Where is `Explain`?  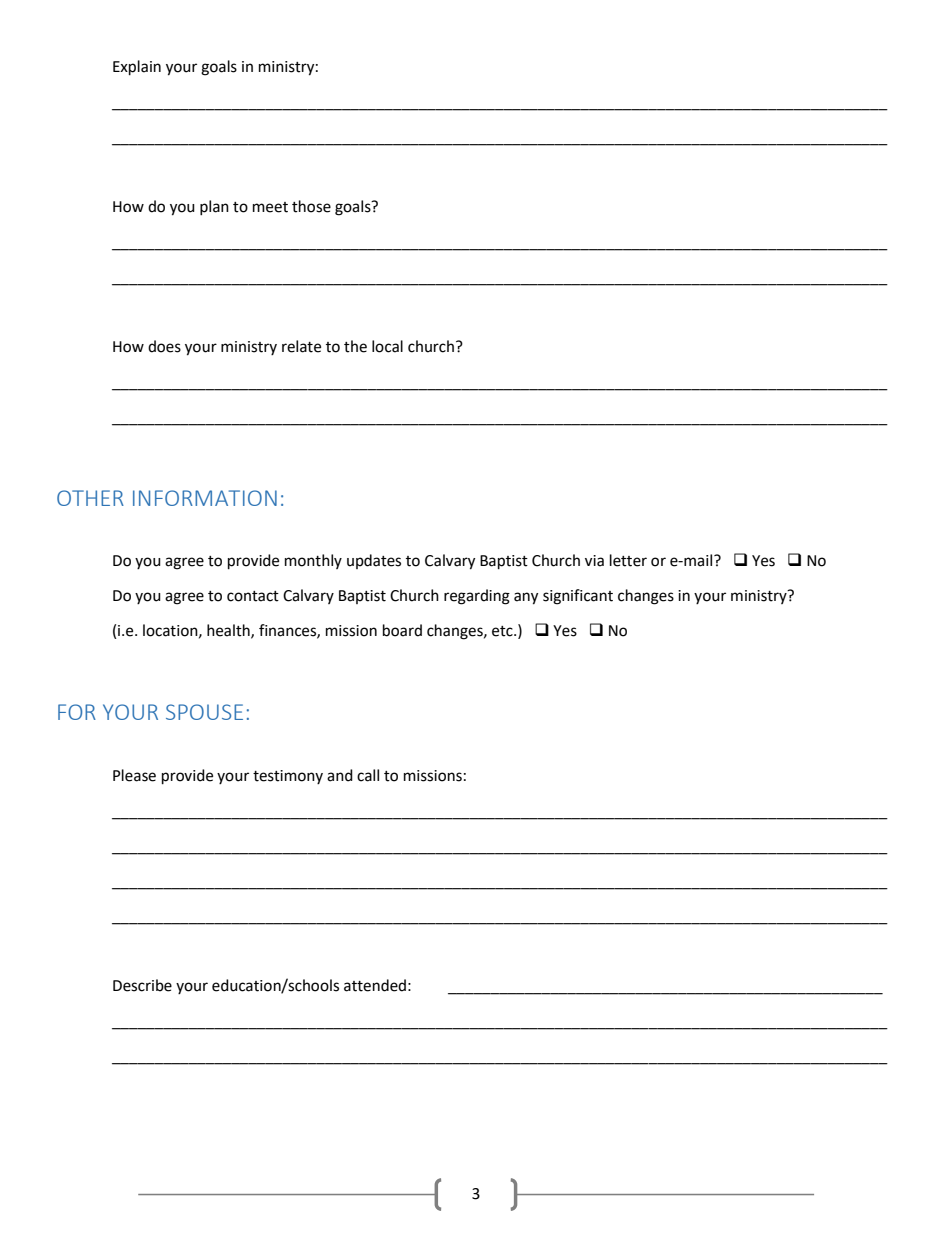 Explain is located at coordinates (137, 68).
